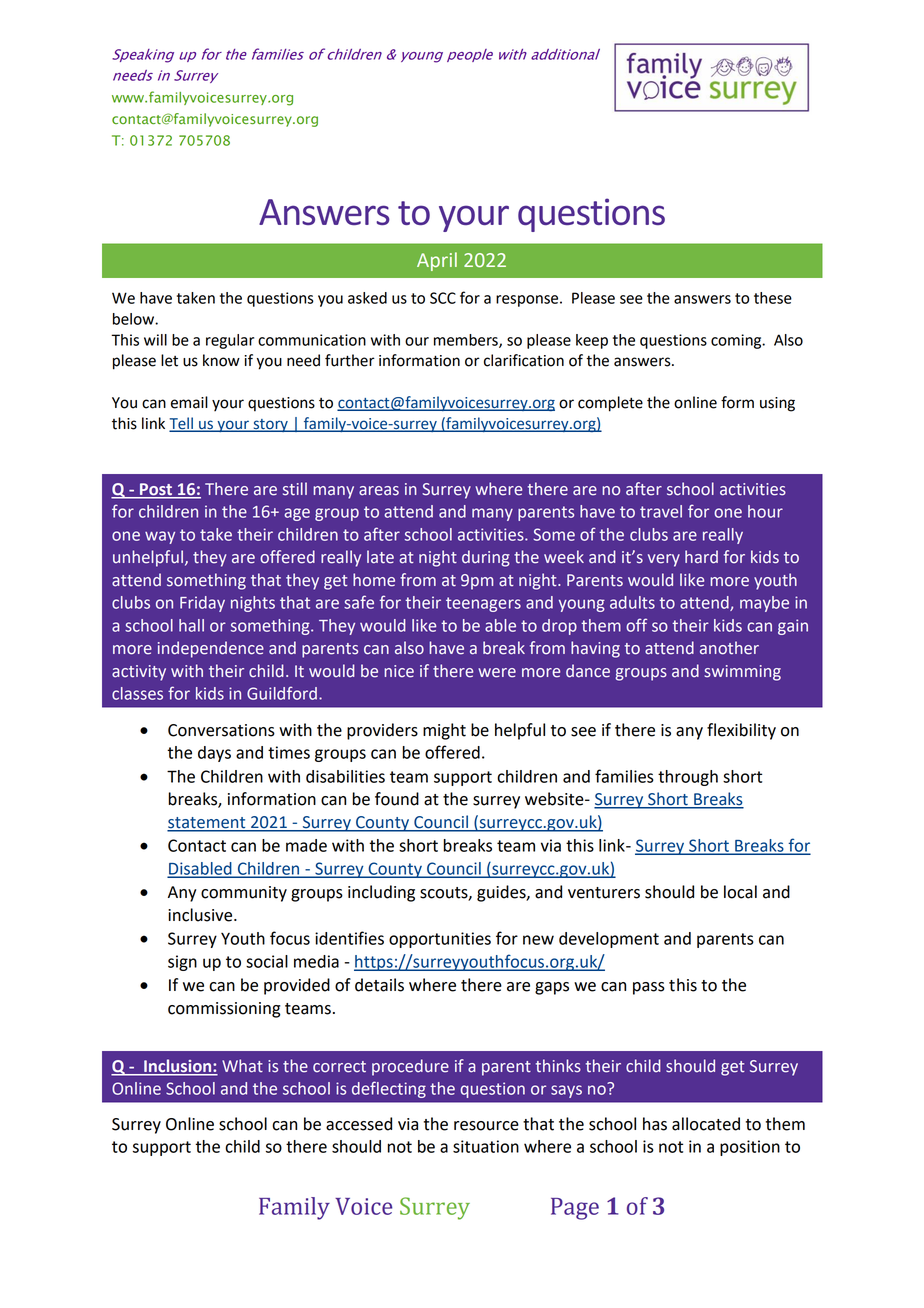 Image resolution: width=924 pixels, height=1308 pixels. Describe the element at coordinates (773, 298) in the image. I see `these` at that location.
